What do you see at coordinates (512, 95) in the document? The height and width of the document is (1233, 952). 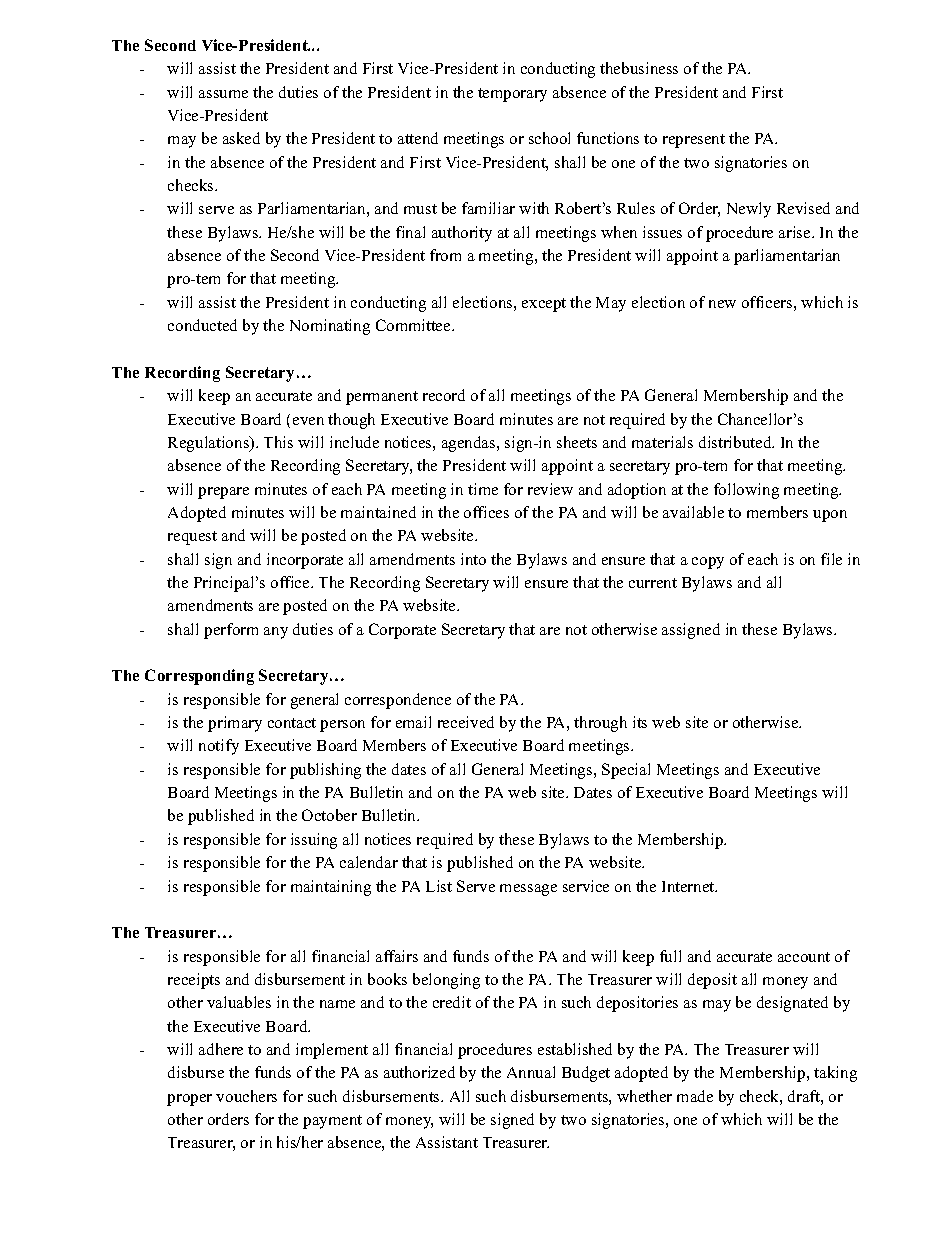 I see `temporary` at bounding box center [512, 95].
